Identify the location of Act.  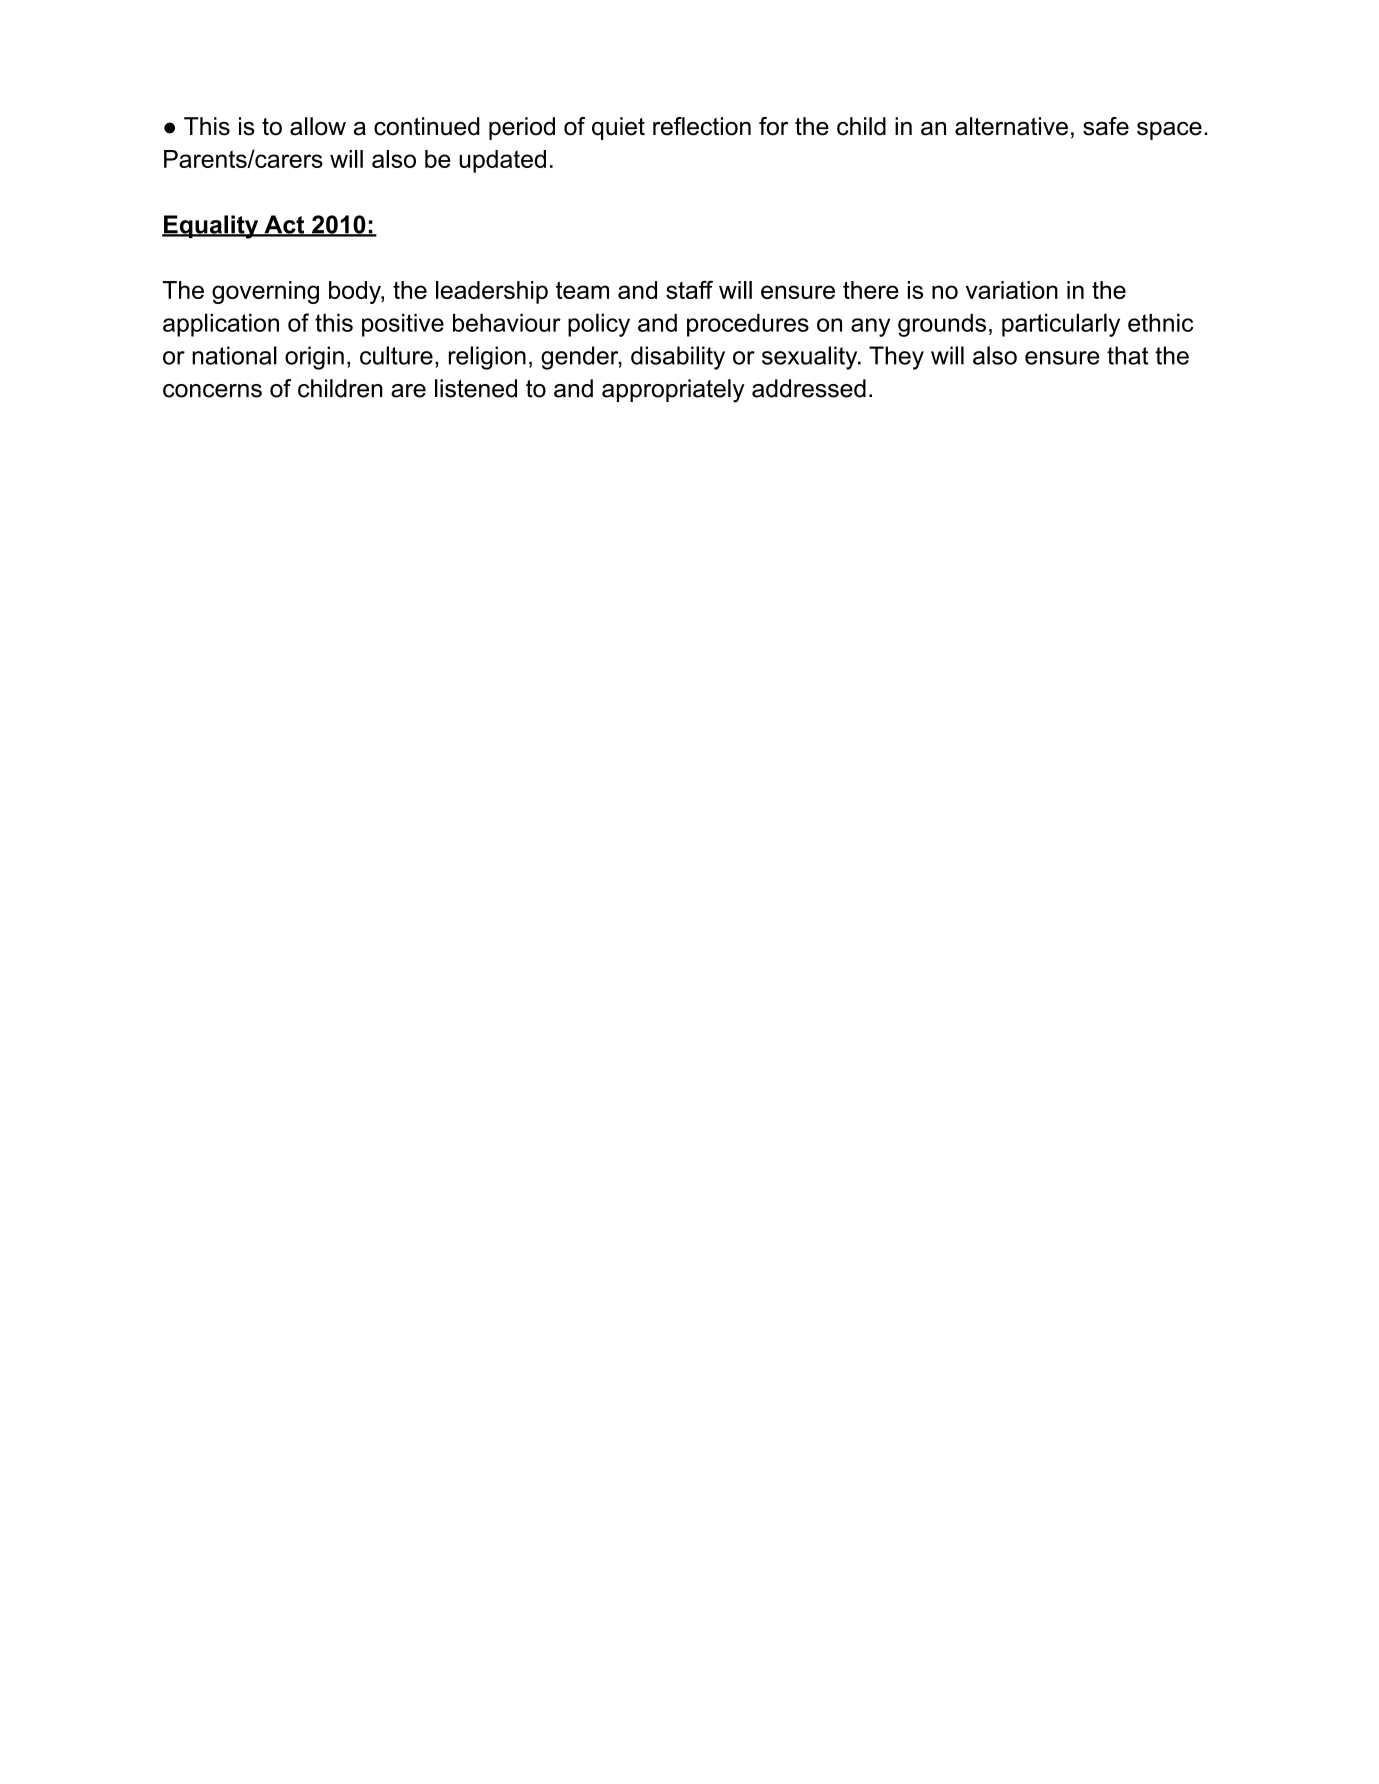
(284, 225).
